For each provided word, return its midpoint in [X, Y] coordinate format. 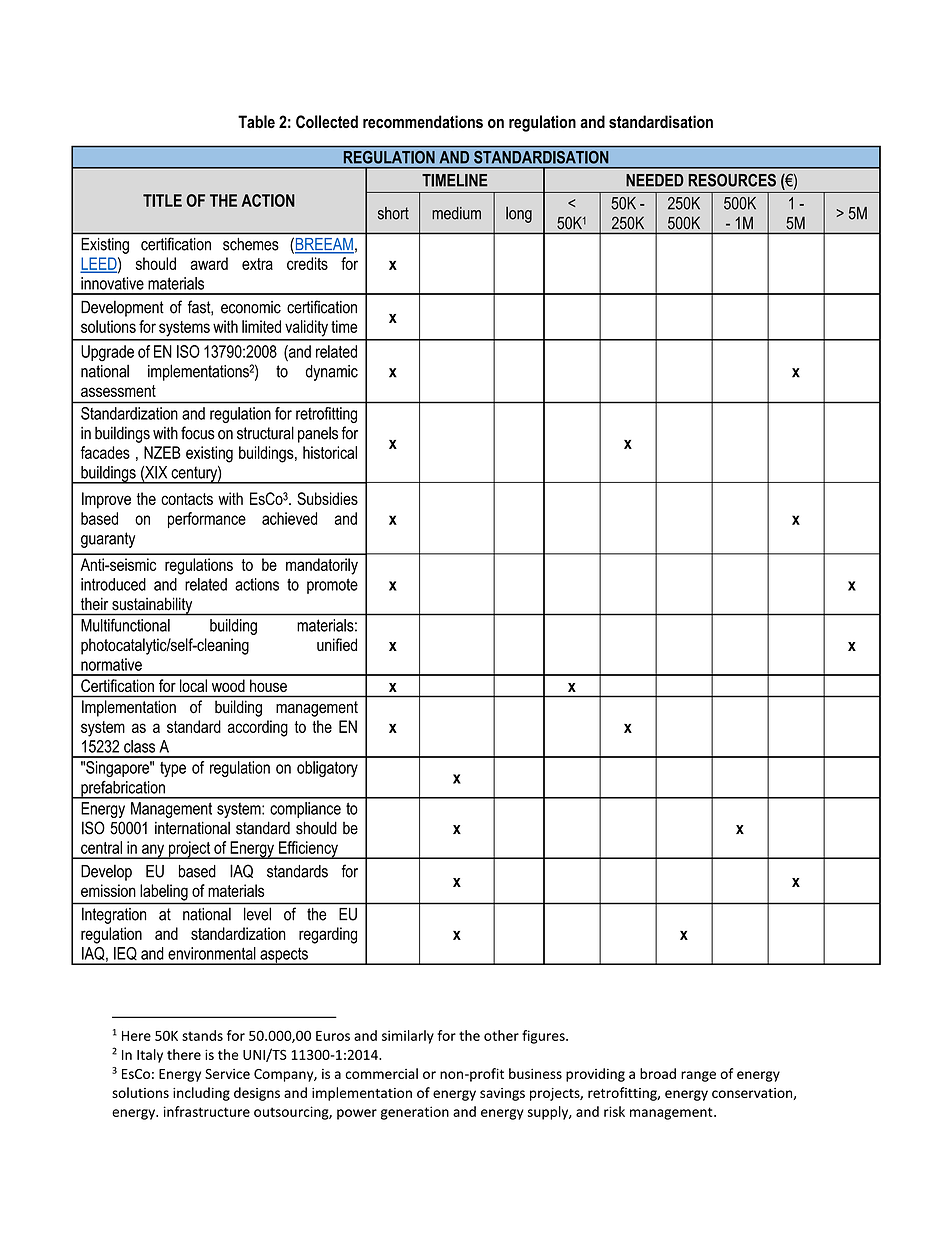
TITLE [162, 200]
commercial [381, 1073]
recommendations [423, 121]
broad [658, 1073]
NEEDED [655, 180]
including [201, 1094]
